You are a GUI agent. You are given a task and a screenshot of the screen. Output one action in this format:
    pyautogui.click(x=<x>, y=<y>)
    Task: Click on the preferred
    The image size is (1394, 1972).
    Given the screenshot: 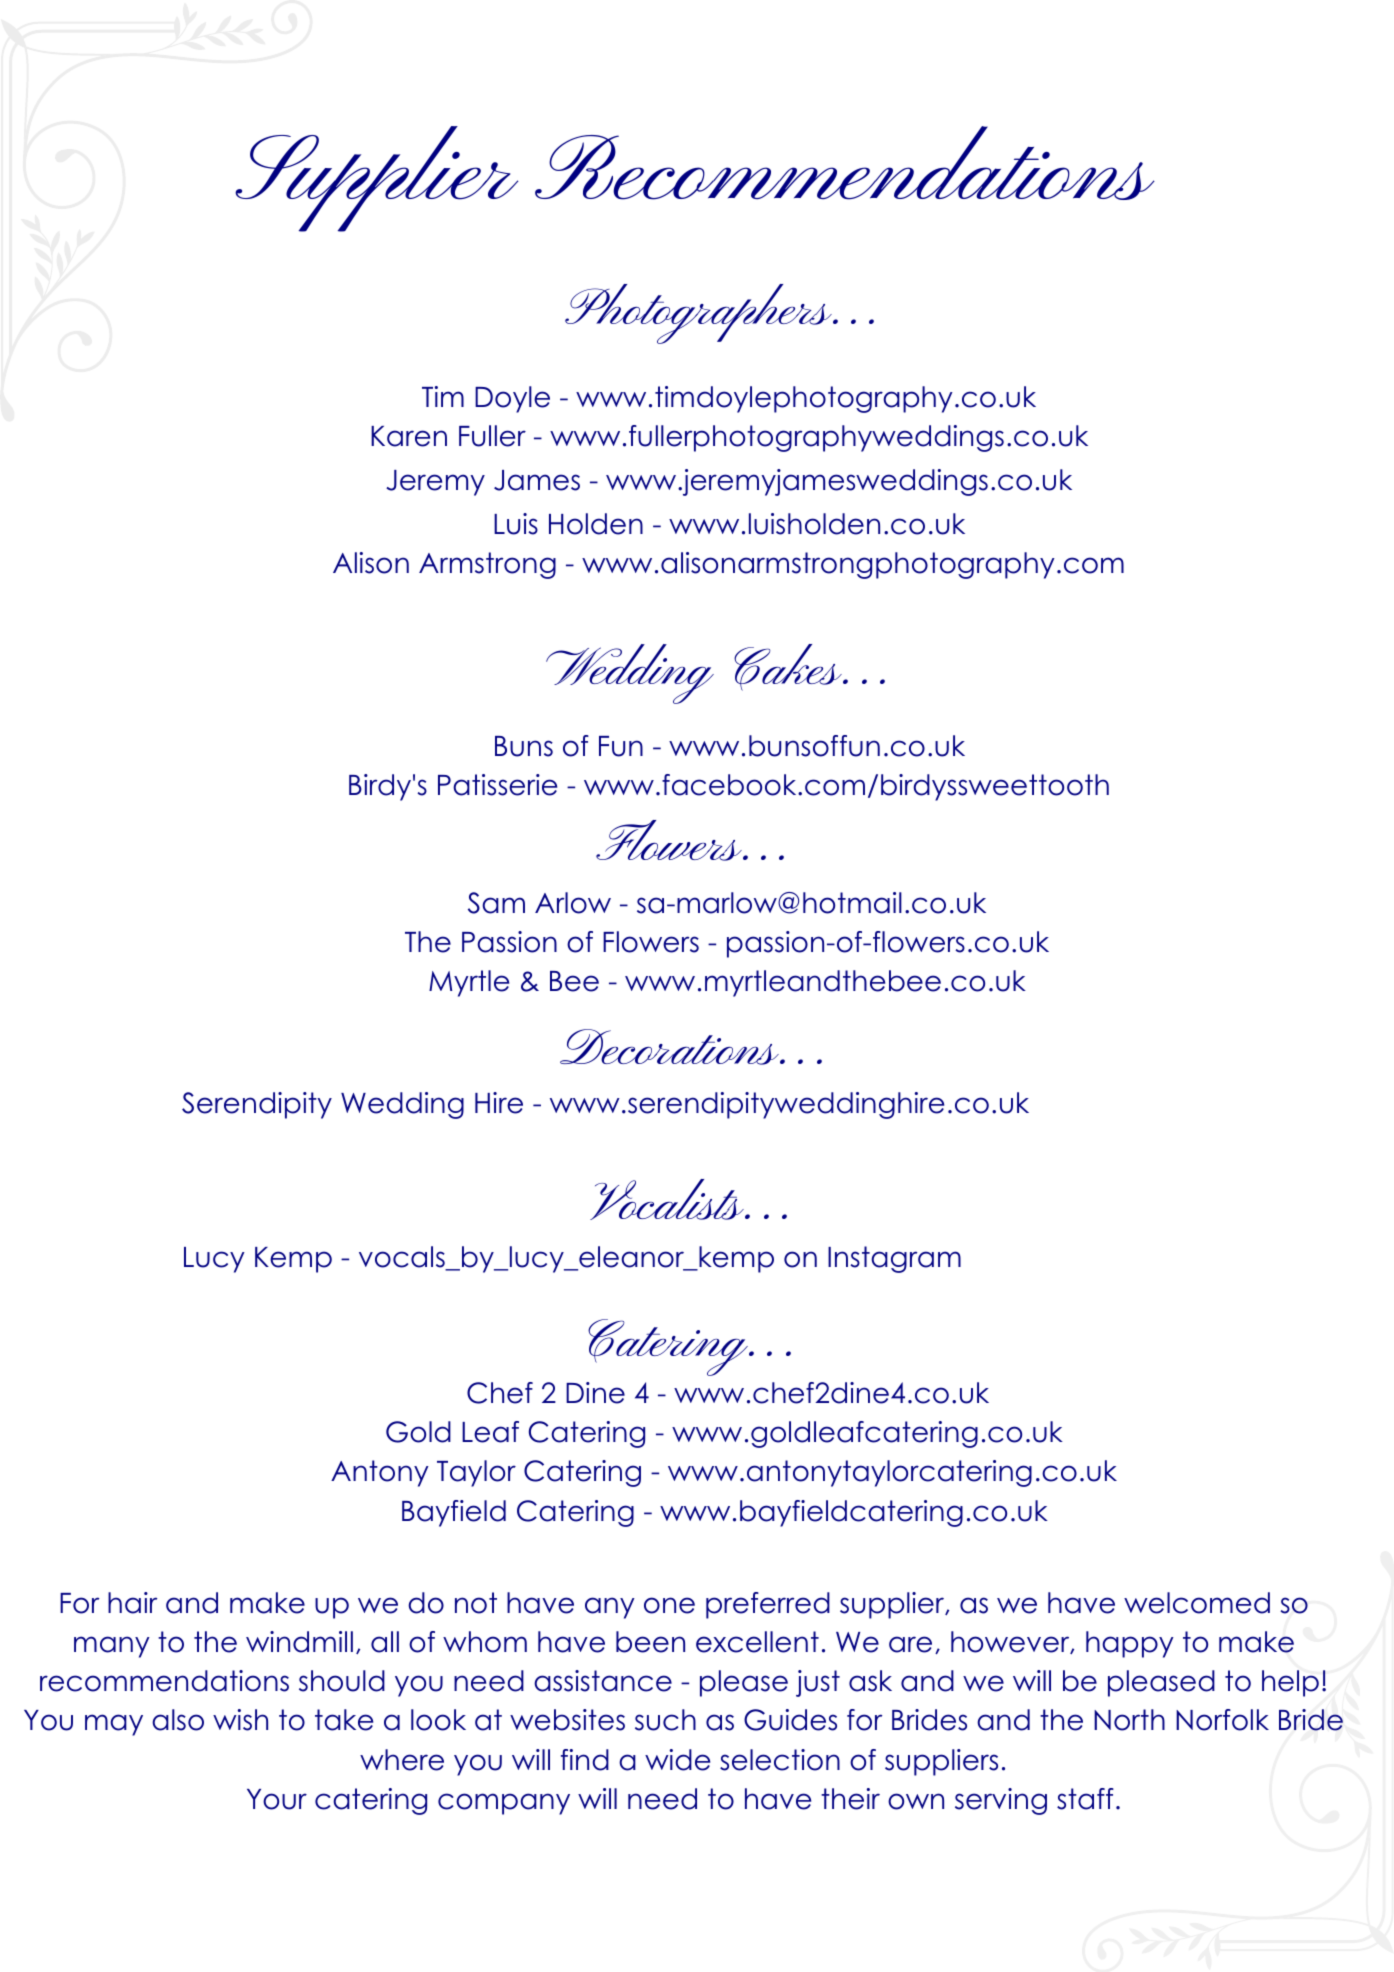 What is the action you would take?
    pyautogui.click(x=768, y=1605)
